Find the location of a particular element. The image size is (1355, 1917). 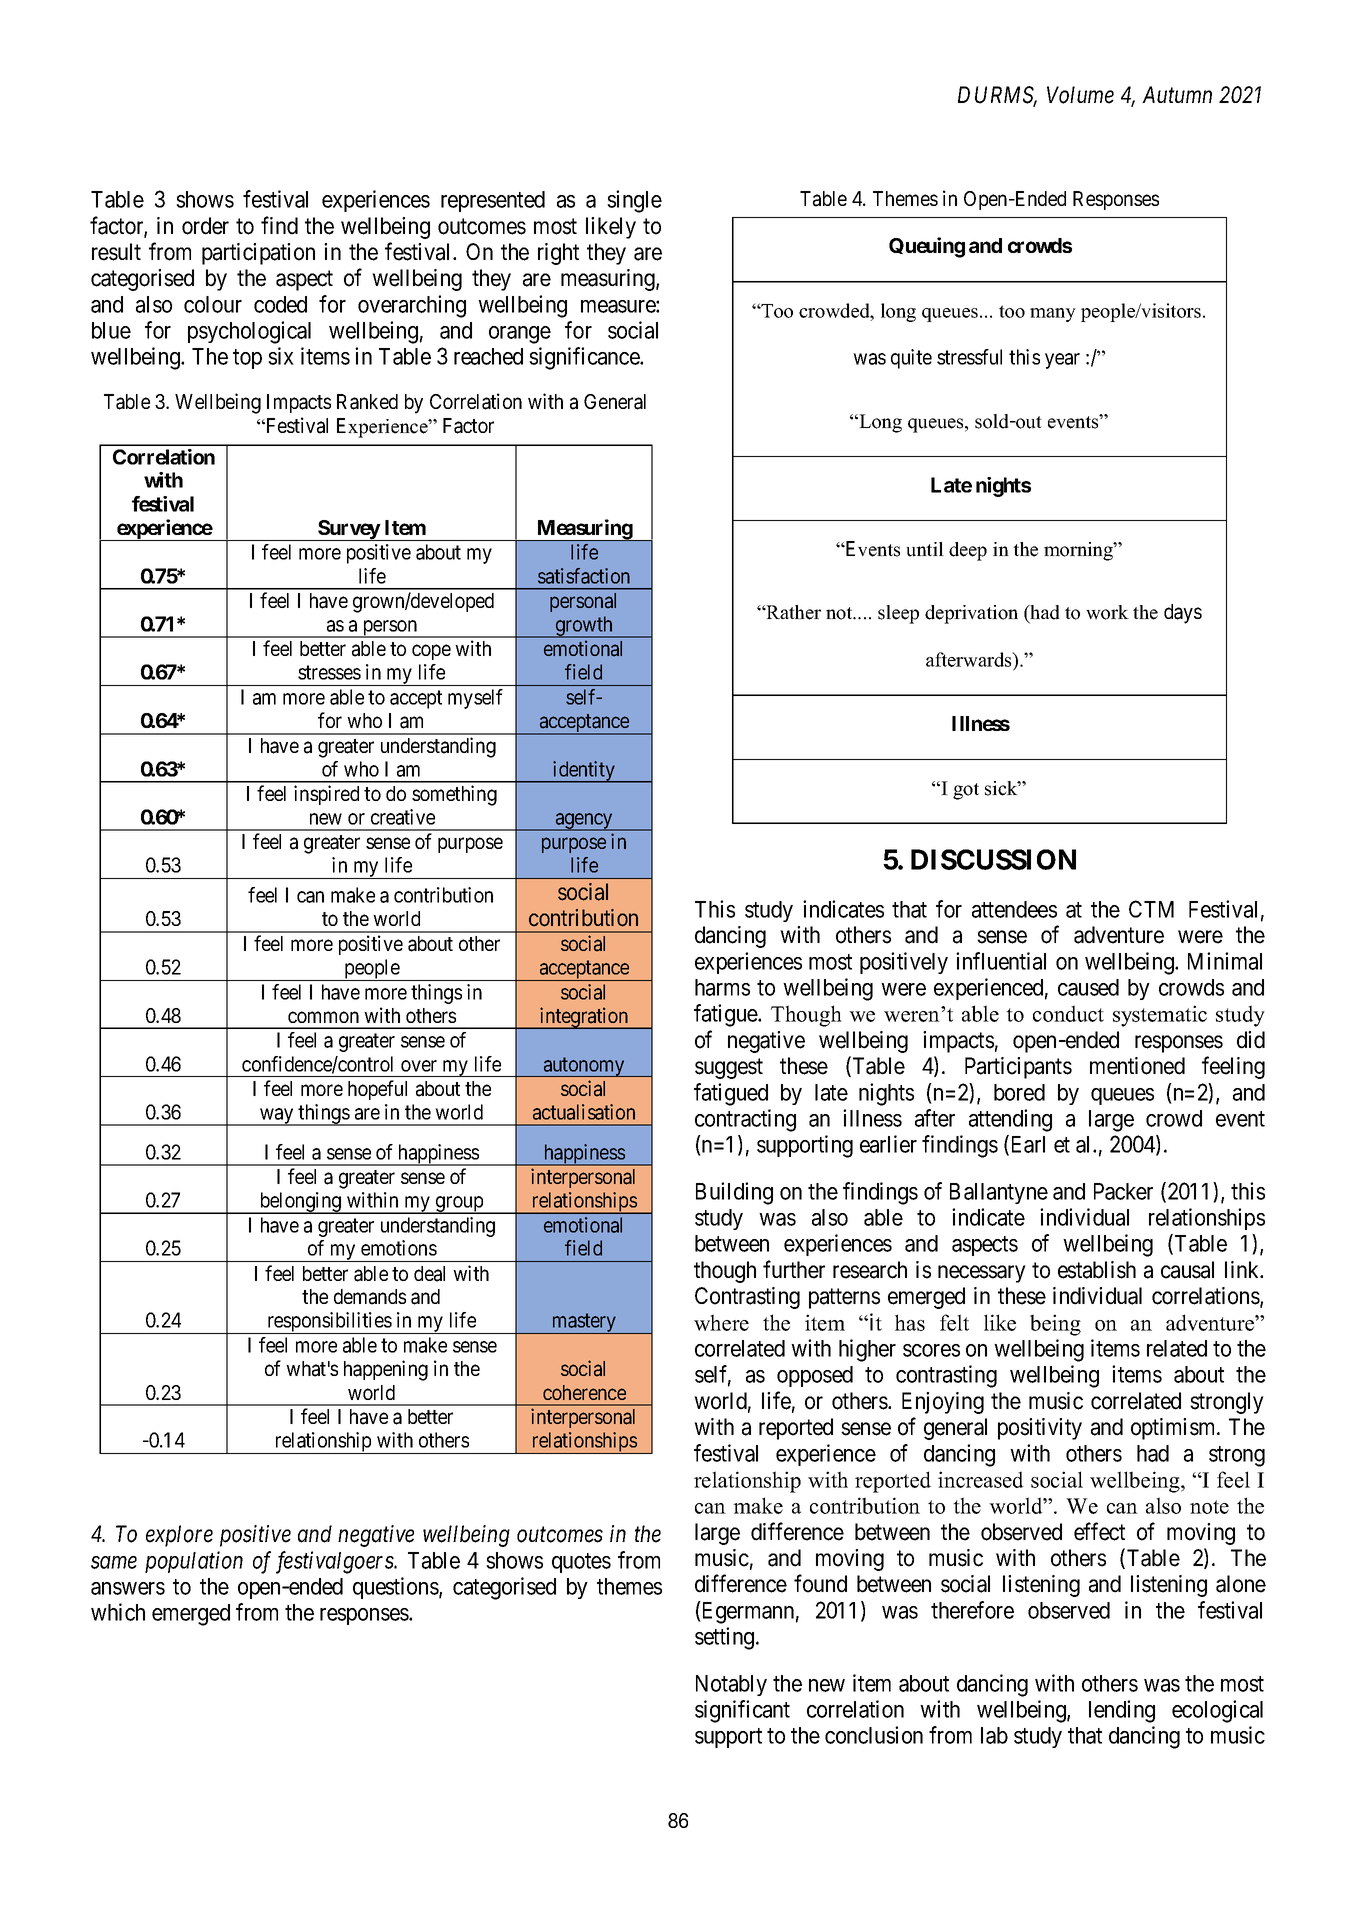

lending is located at coordinates (1122, 1711).
